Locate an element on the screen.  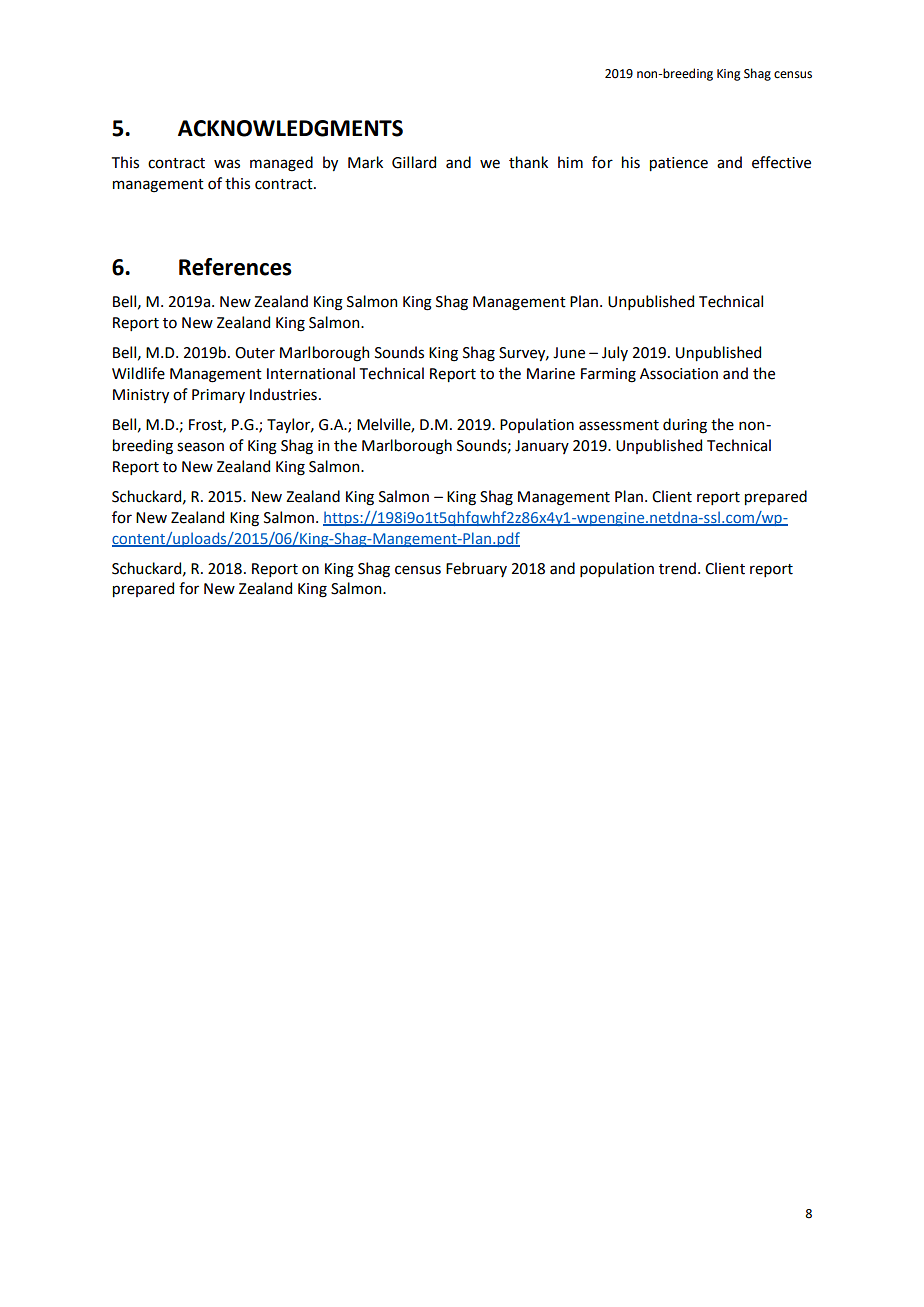
February is located at coordinates (476, 569).
